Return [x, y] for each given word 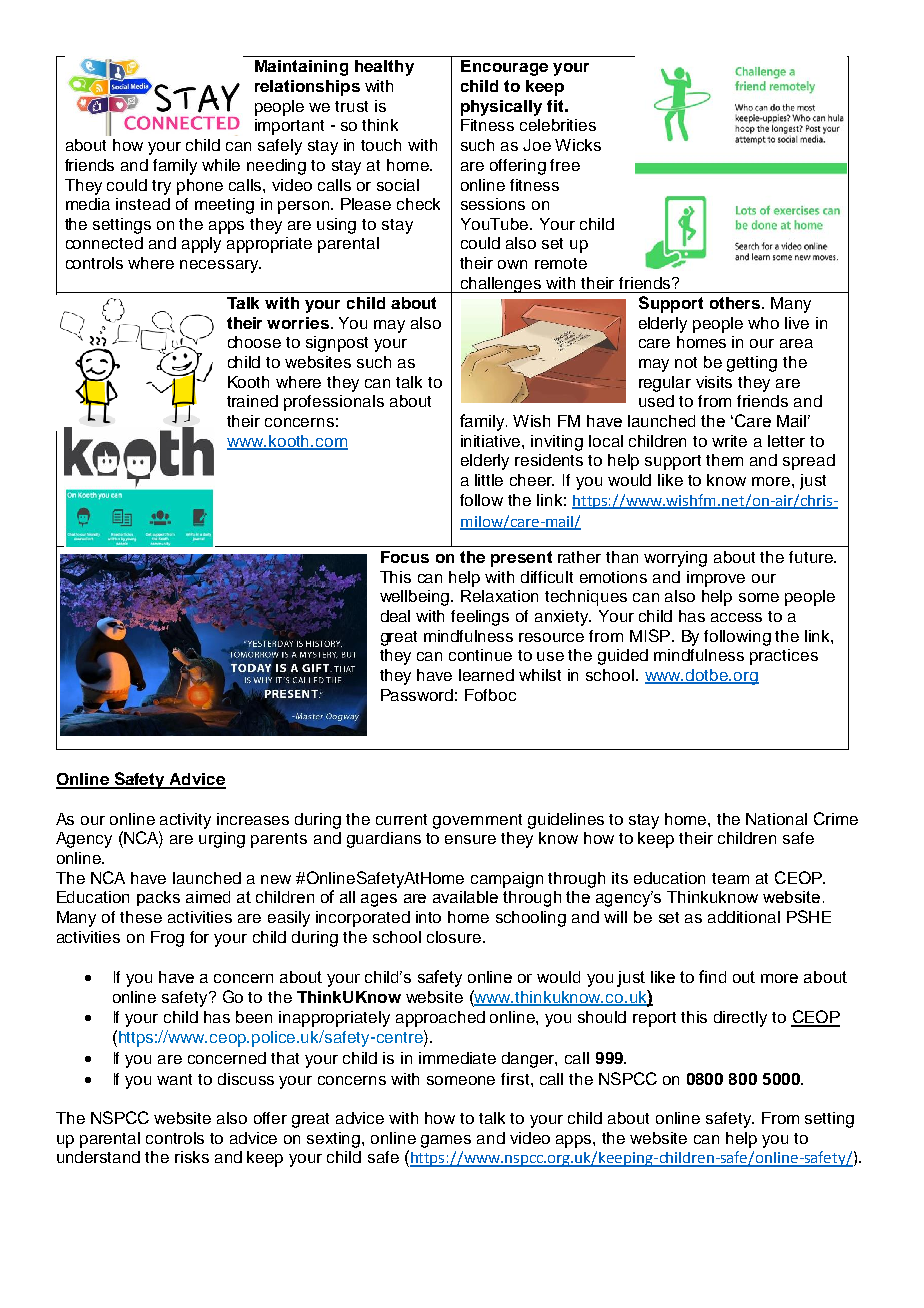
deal [395, 616]
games [446, 1141]
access [736, 617]
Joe [537, 145]
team [730, 878]
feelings [480, 618]
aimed [208, 897]
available [465, 897]
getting [752, 364]
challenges [501, 285]
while [221, 165]
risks [192, 1157]
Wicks [578, 145]
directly [740, 1019]
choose [254, 342]
